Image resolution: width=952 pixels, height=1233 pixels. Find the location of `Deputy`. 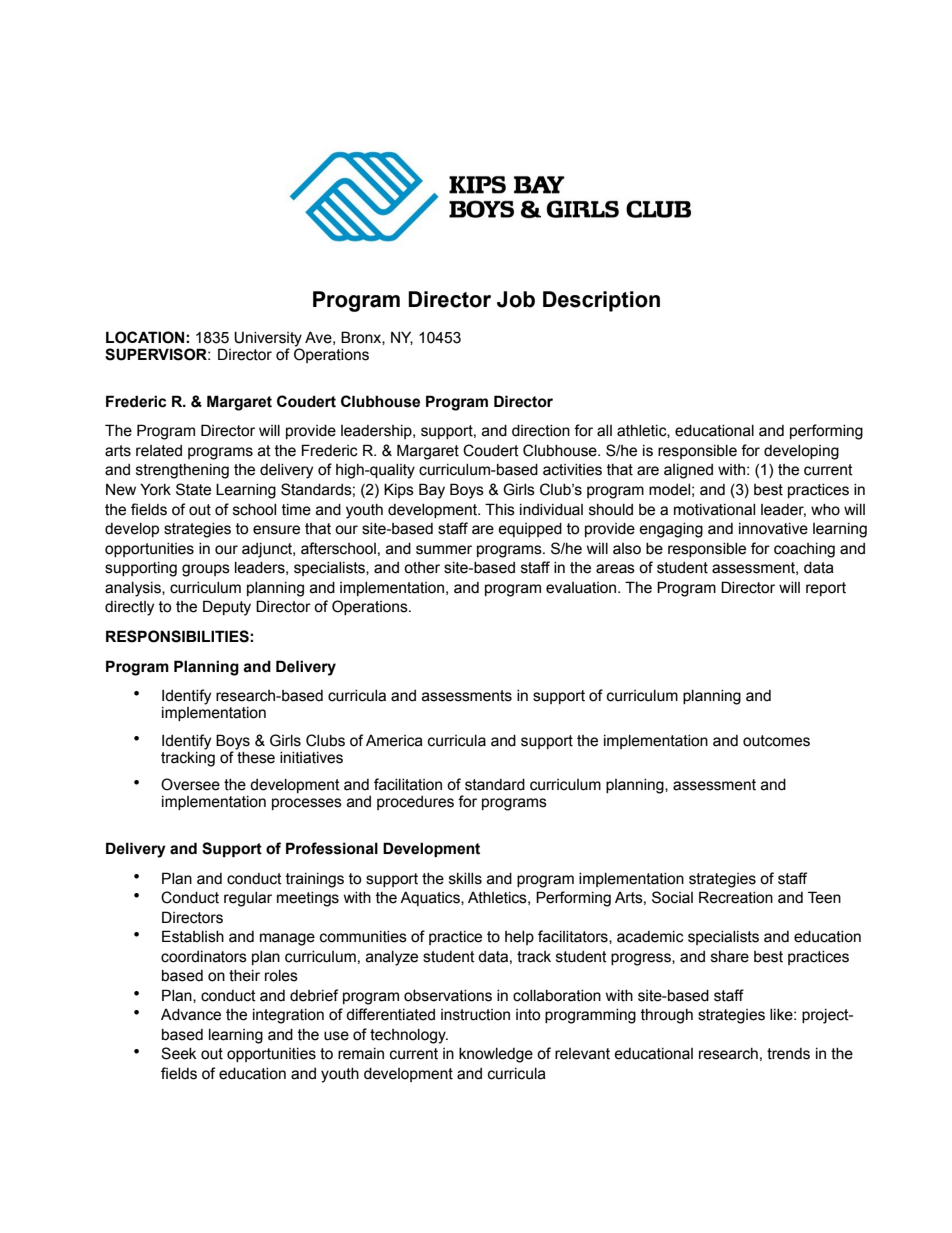

Deputy is located at coordinates (227, 608).
